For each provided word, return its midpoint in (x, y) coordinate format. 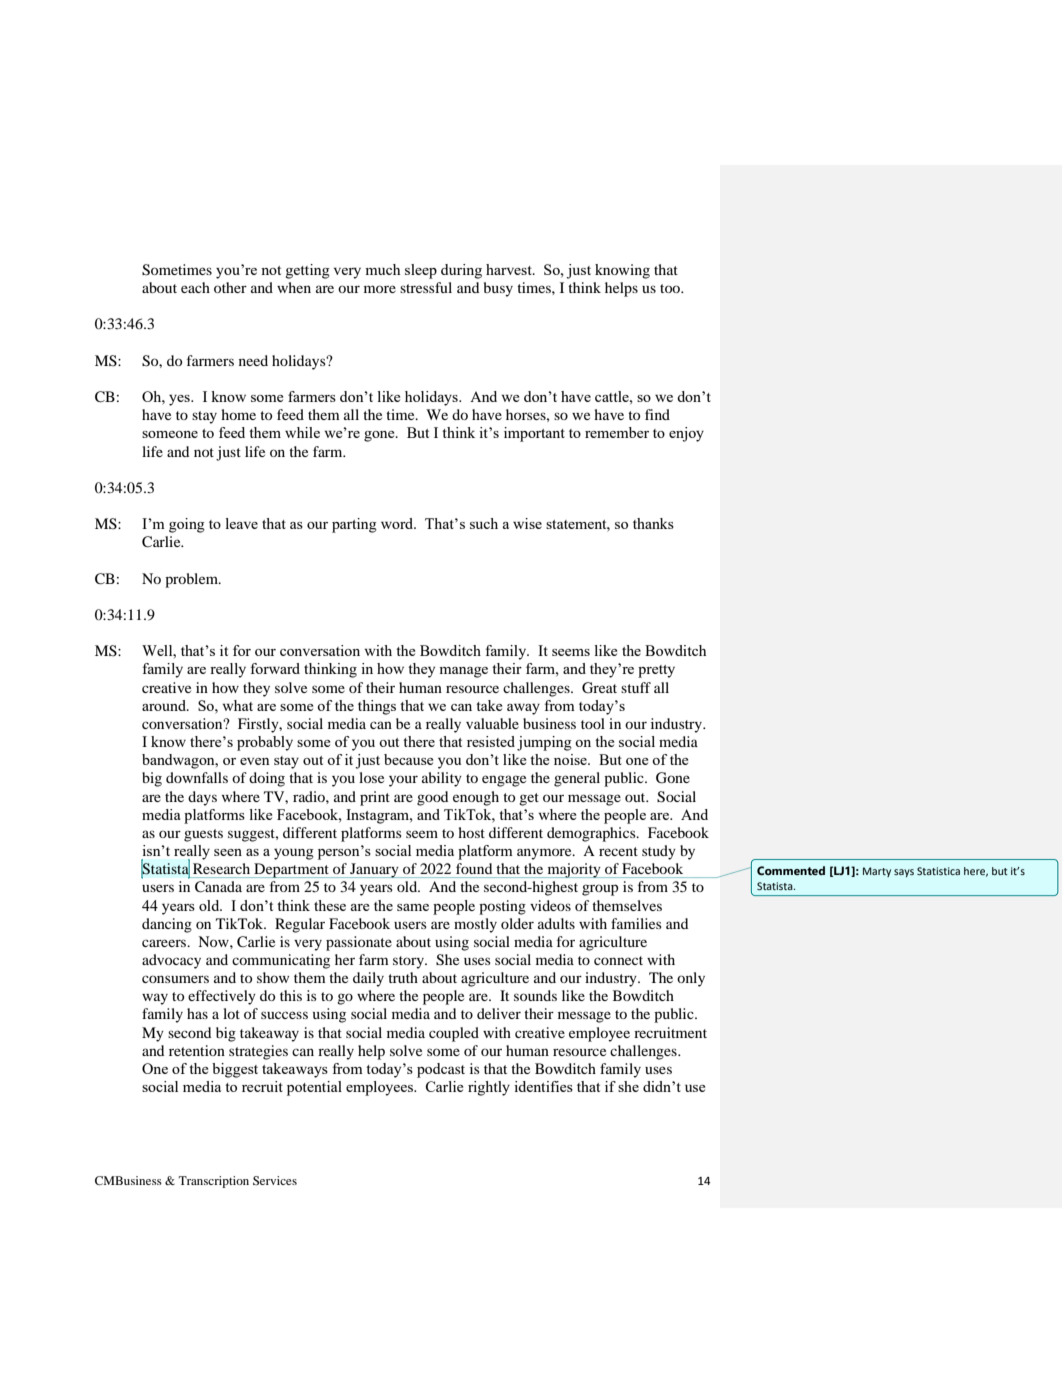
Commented (791, 870)
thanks (653, 523)
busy (498, 289)
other (230, 287)
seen (228, 852)
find (657, 414)
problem (192, 580)
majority (574, 870)
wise (527, 523)
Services (275, 1180)
